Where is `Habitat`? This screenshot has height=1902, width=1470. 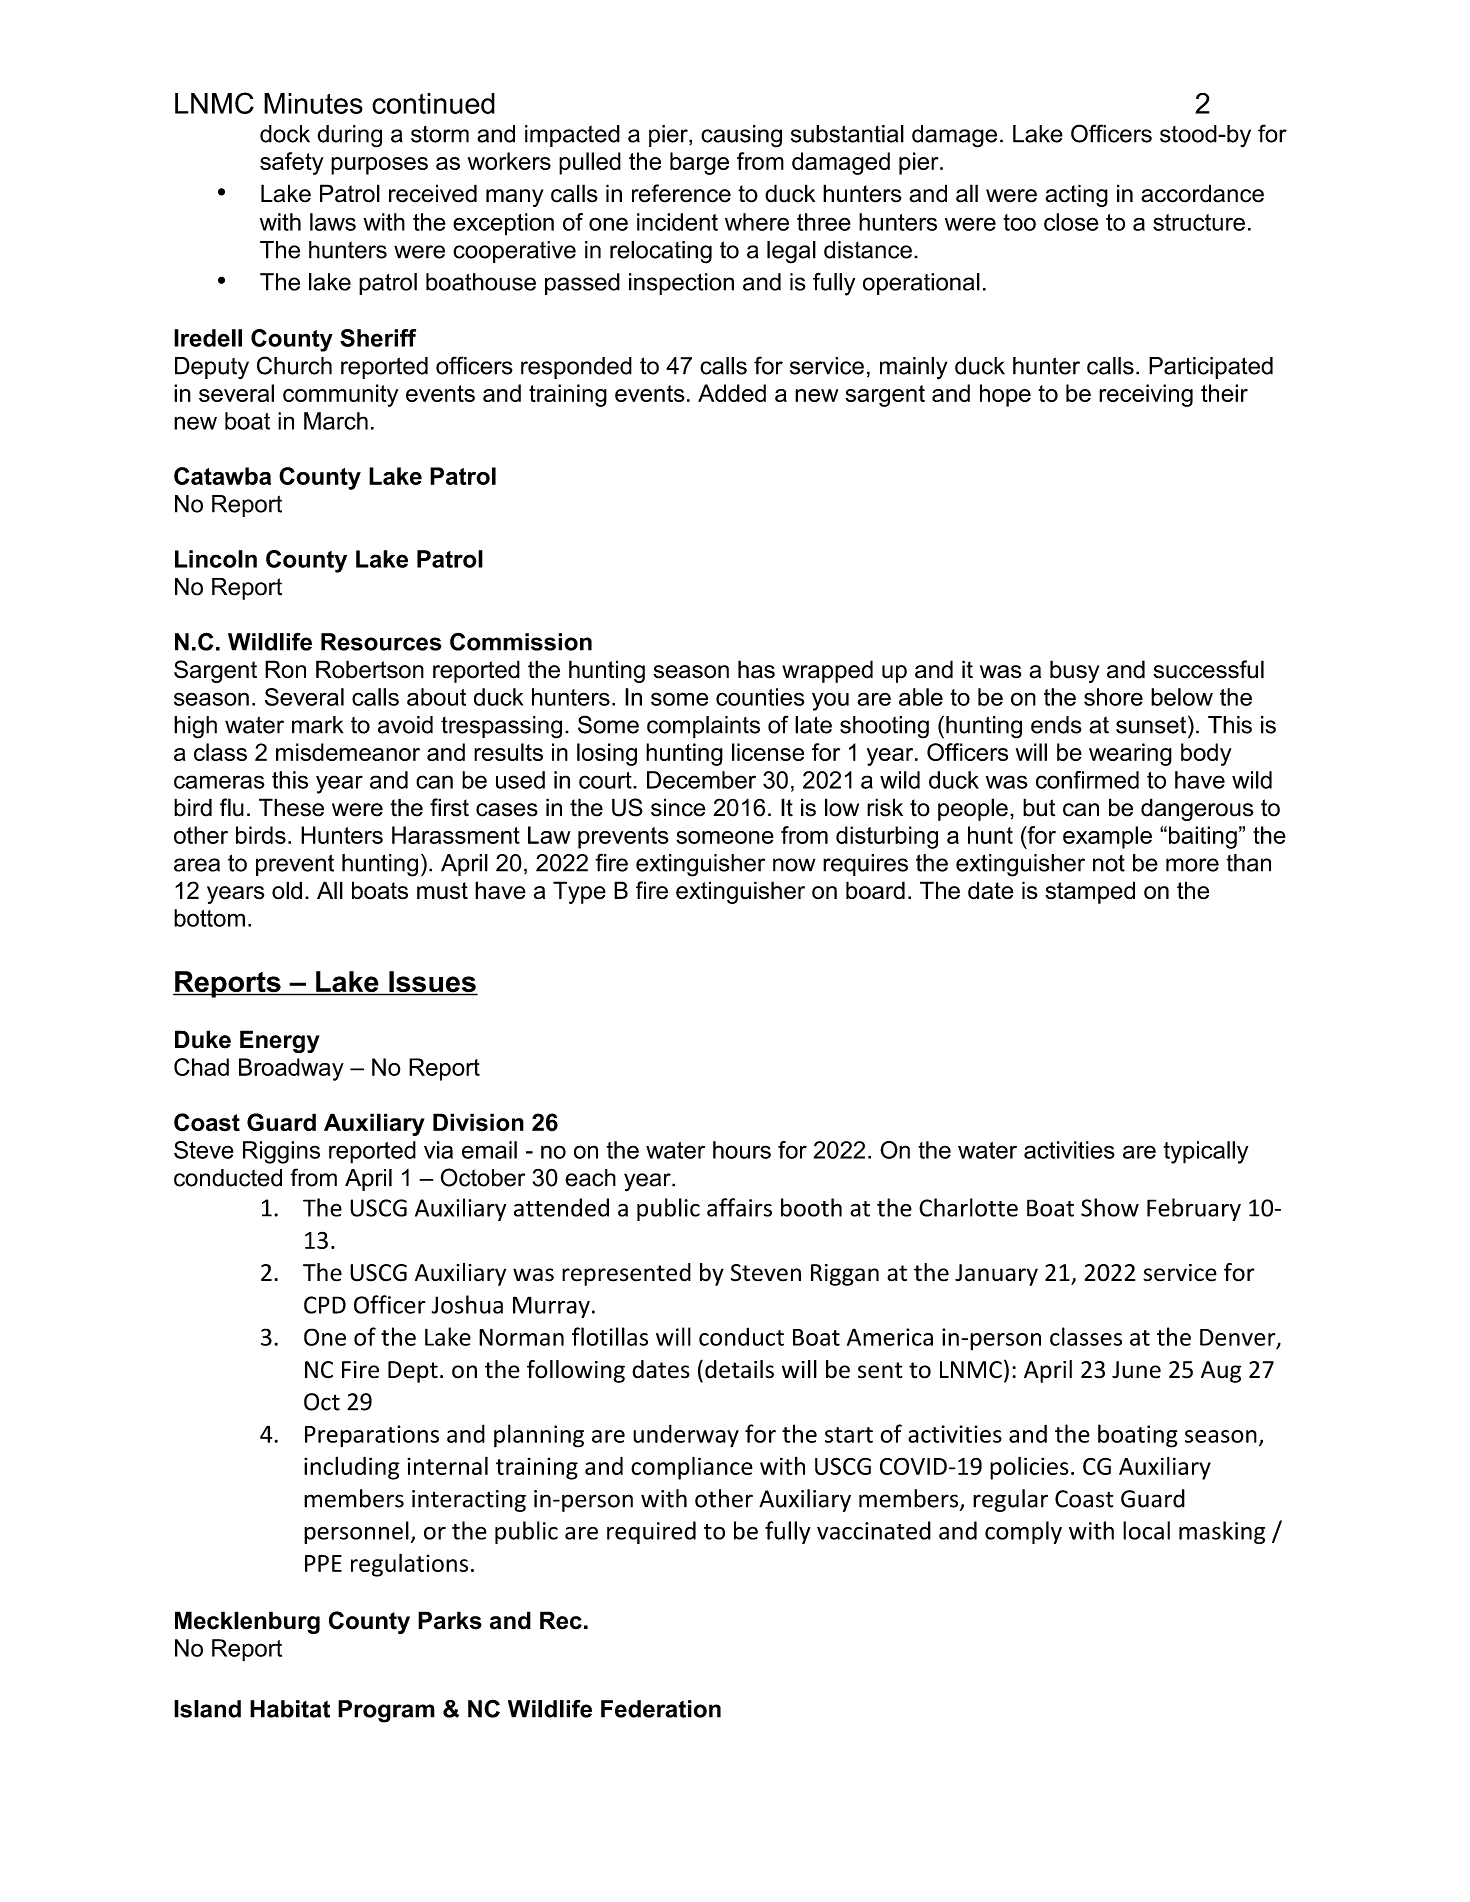 Habitat is located at coordinates (290, 1709).
